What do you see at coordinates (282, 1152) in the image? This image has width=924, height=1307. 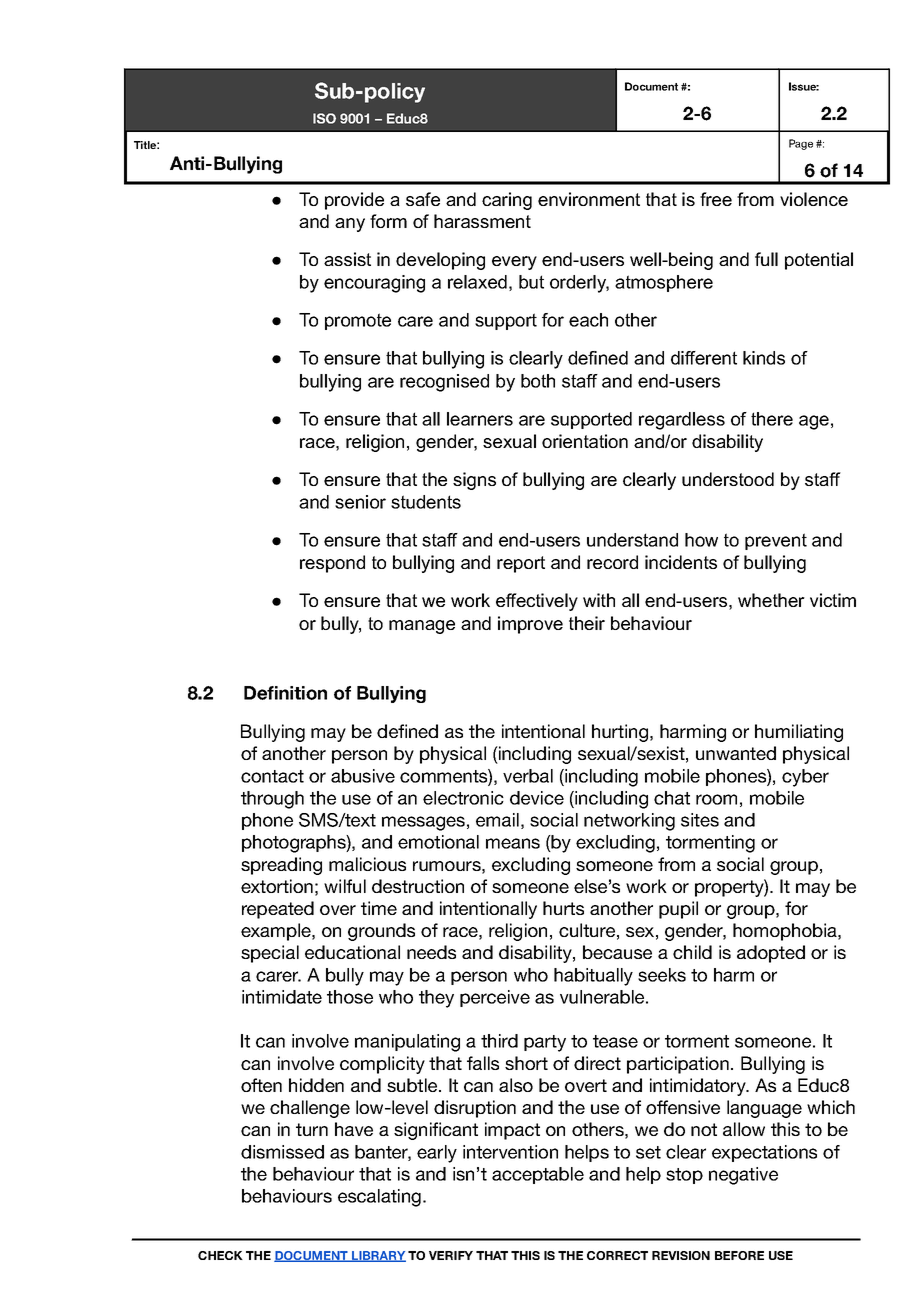 I see `dismissed` at bounding box center [282, 1152].
